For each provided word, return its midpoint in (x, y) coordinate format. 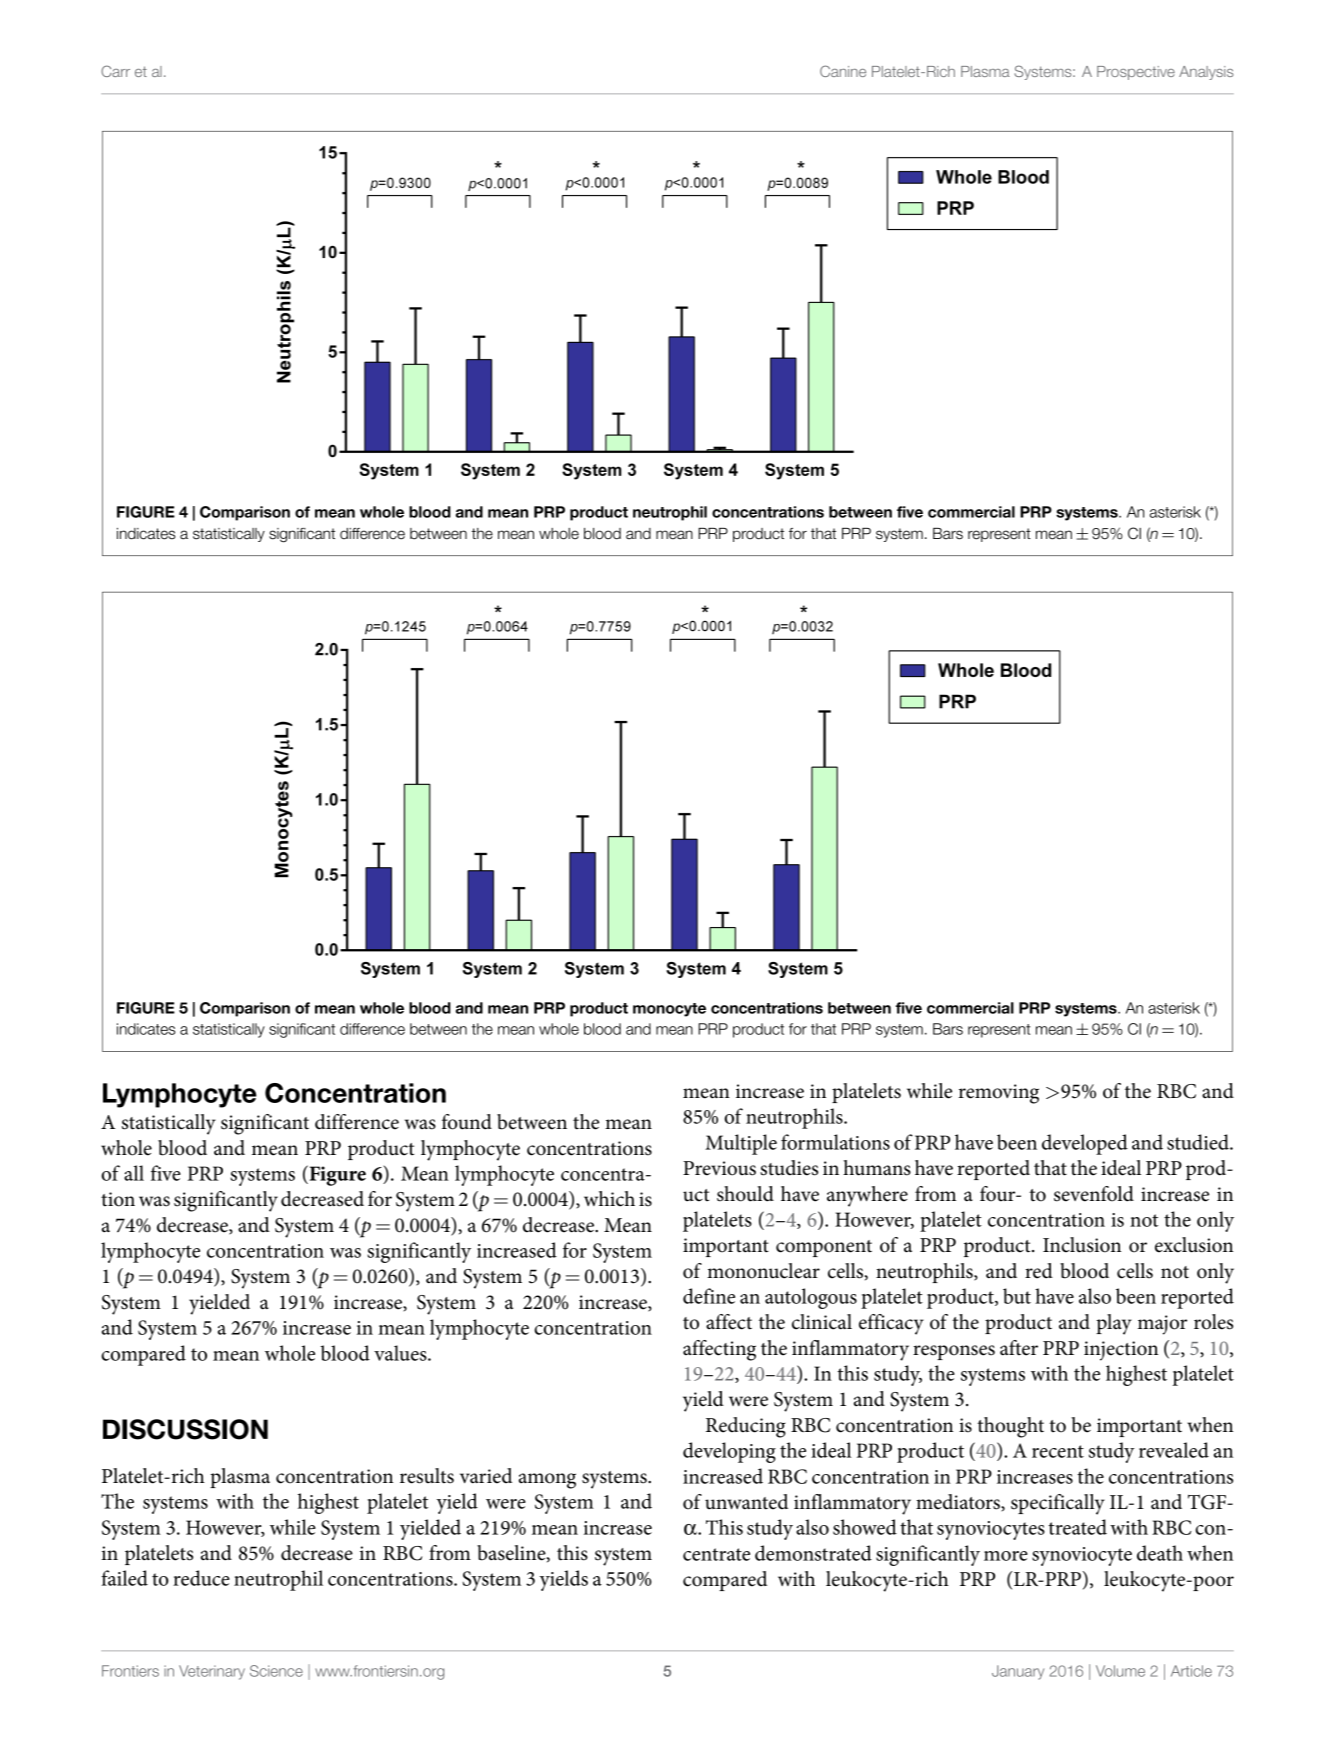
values (401, 1353)
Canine (843, 71)
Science (276, 1671)
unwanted (746, 1502)
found (467, 1122)
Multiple (741, 1144)
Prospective (1136, 73)
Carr (115, 71)
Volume (1120, 1671)
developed (1085, 1144)
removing (999, 1094)
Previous (719, 1168)
